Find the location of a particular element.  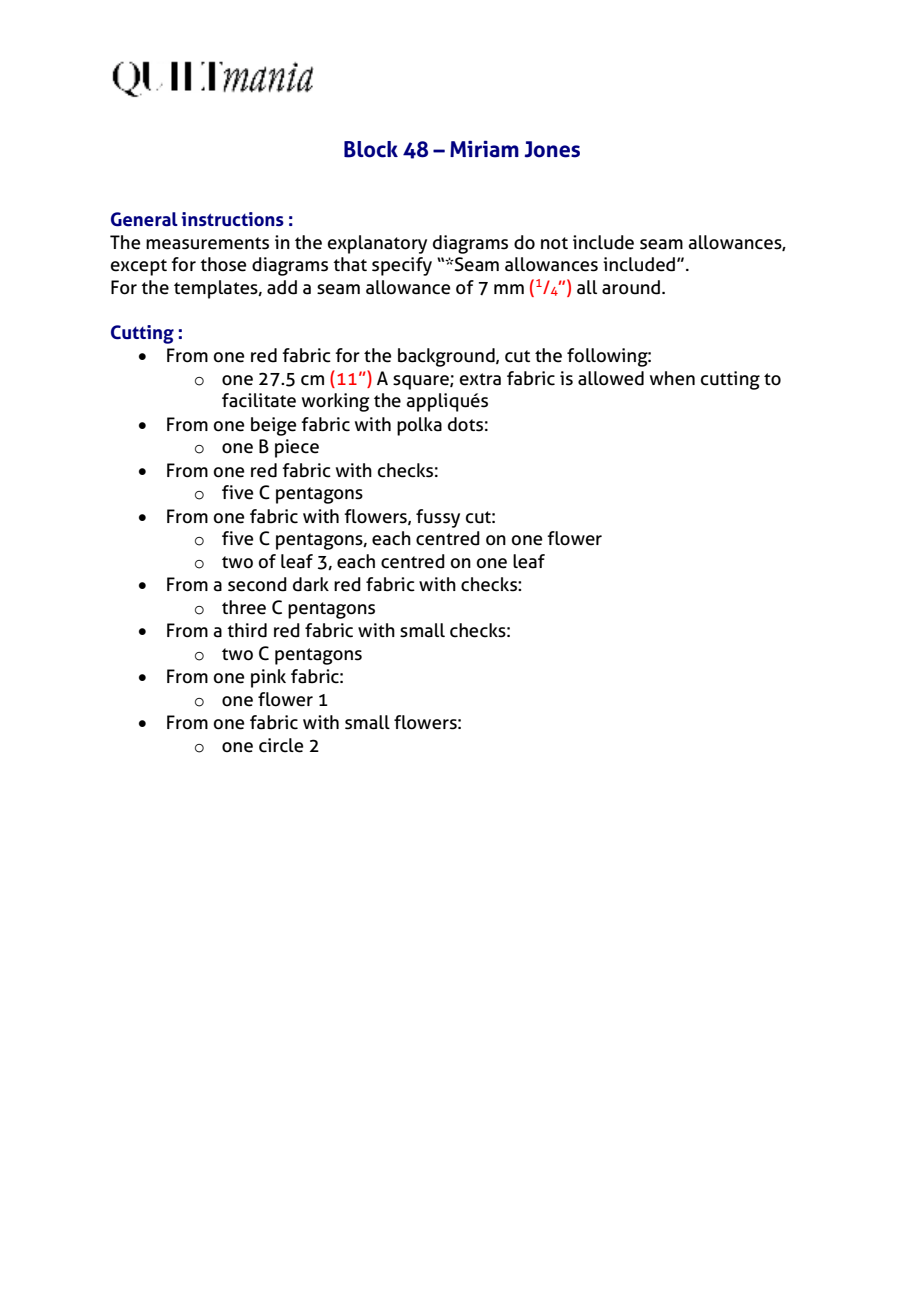

facilitate is located at coordinates (259, 400).
